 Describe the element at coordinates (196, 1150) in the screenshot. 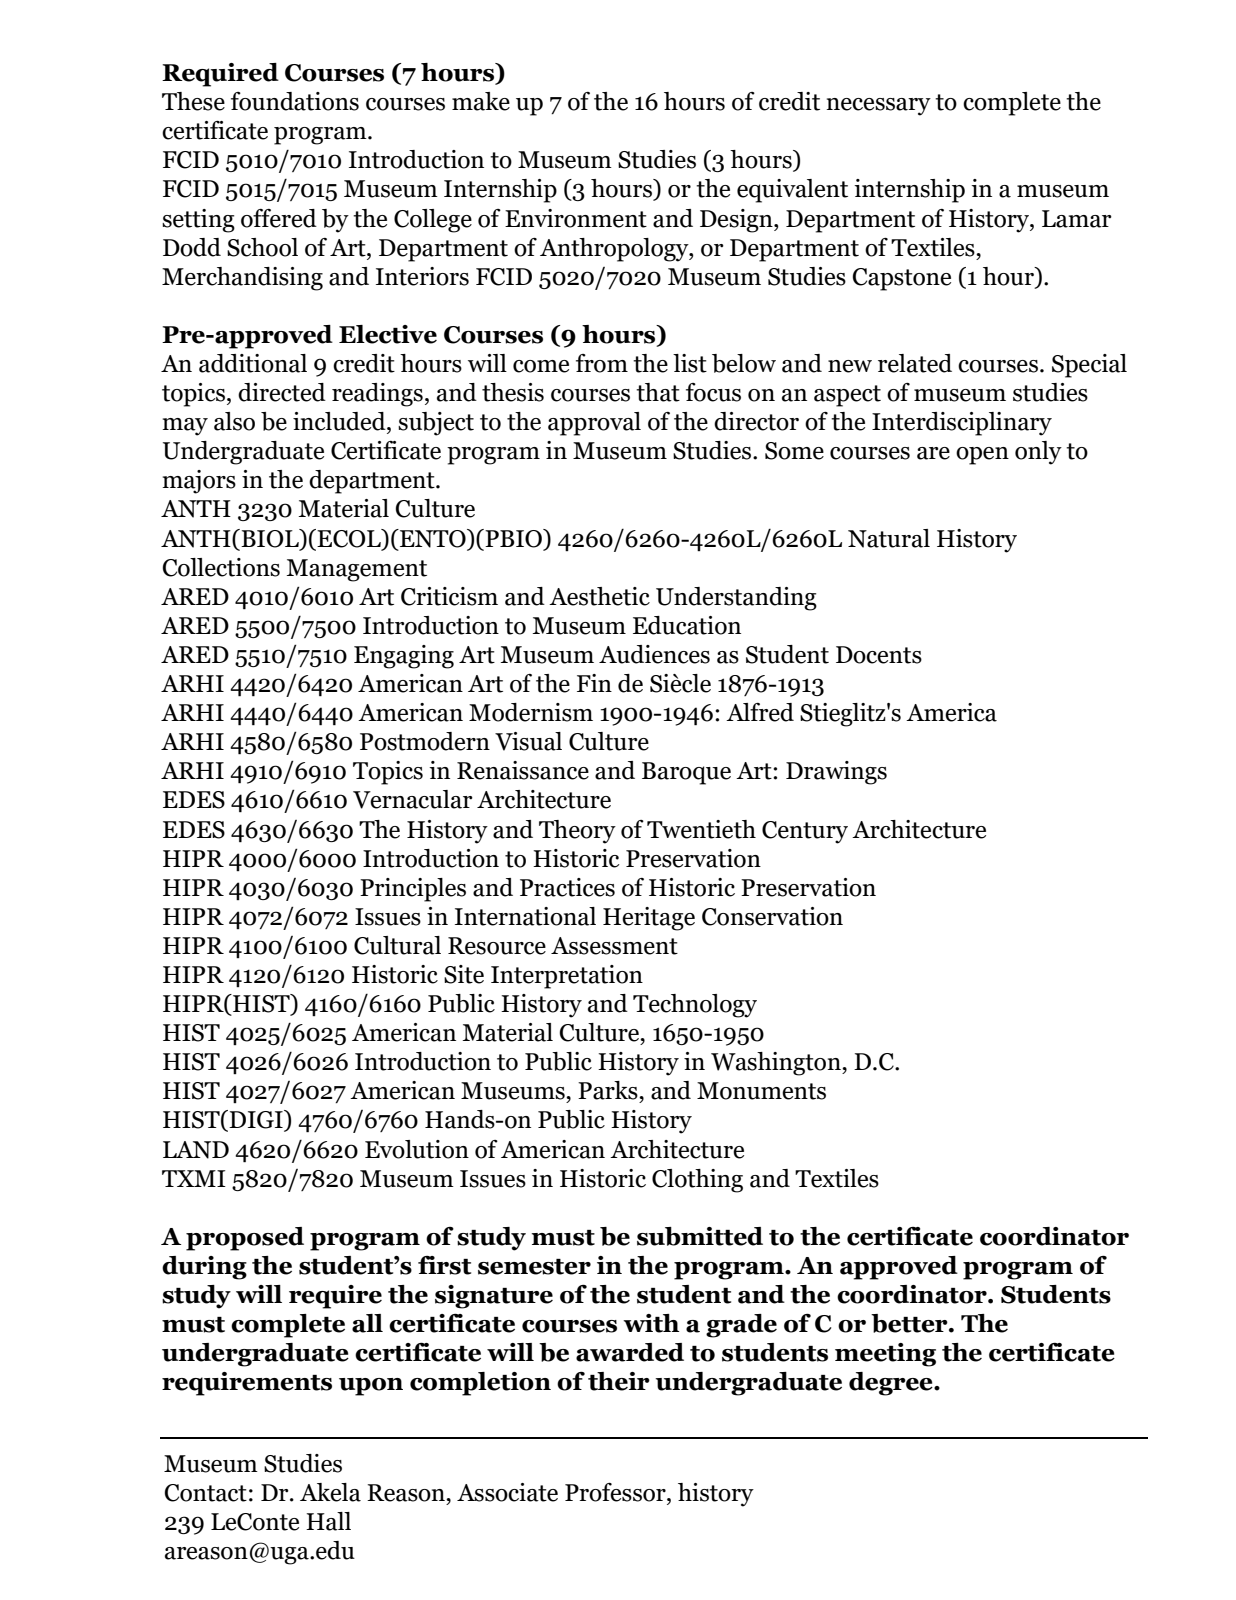

I see `LAND` at that location.
